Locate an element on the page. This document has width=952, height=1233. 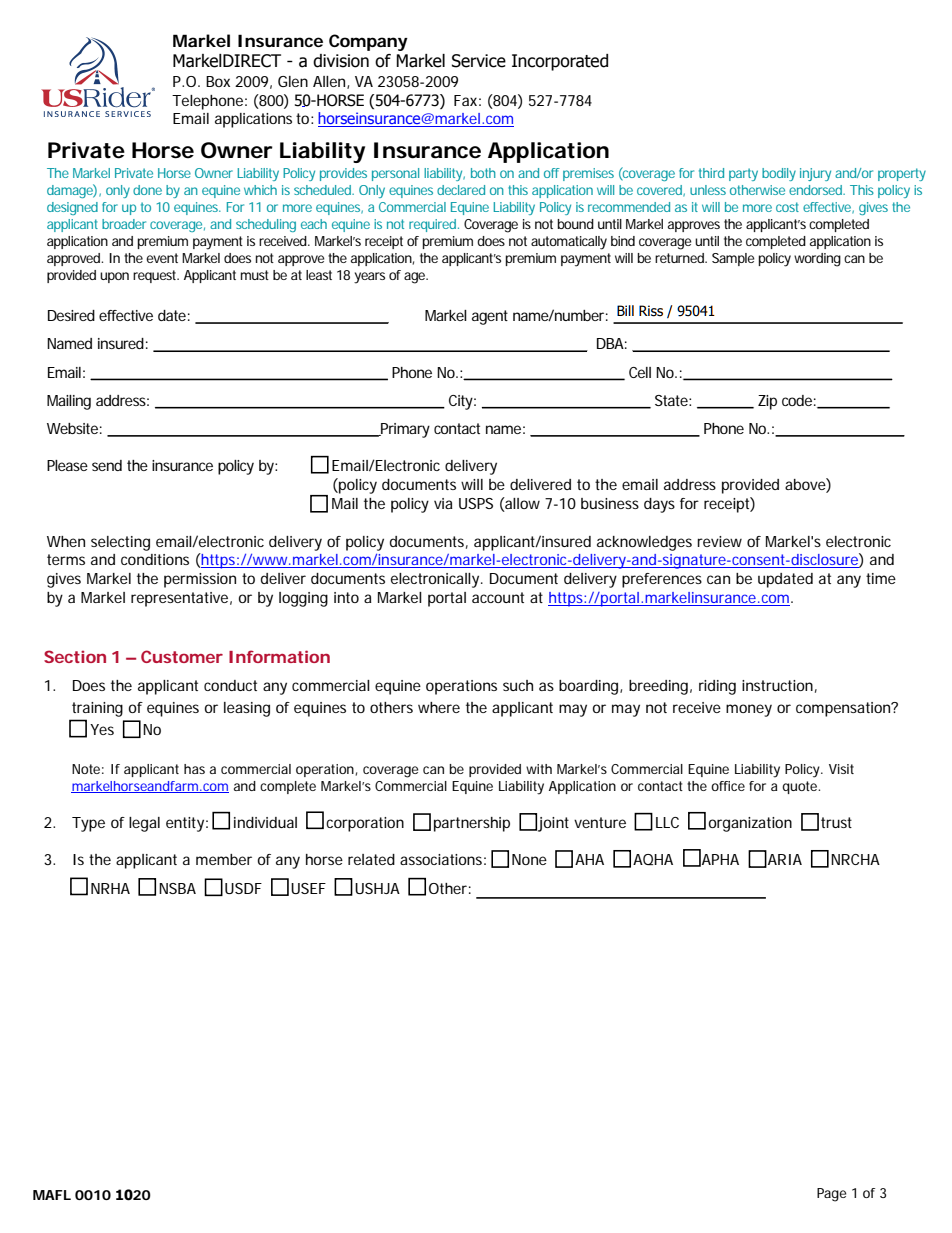
agent is located at coordinates (490, 317).
